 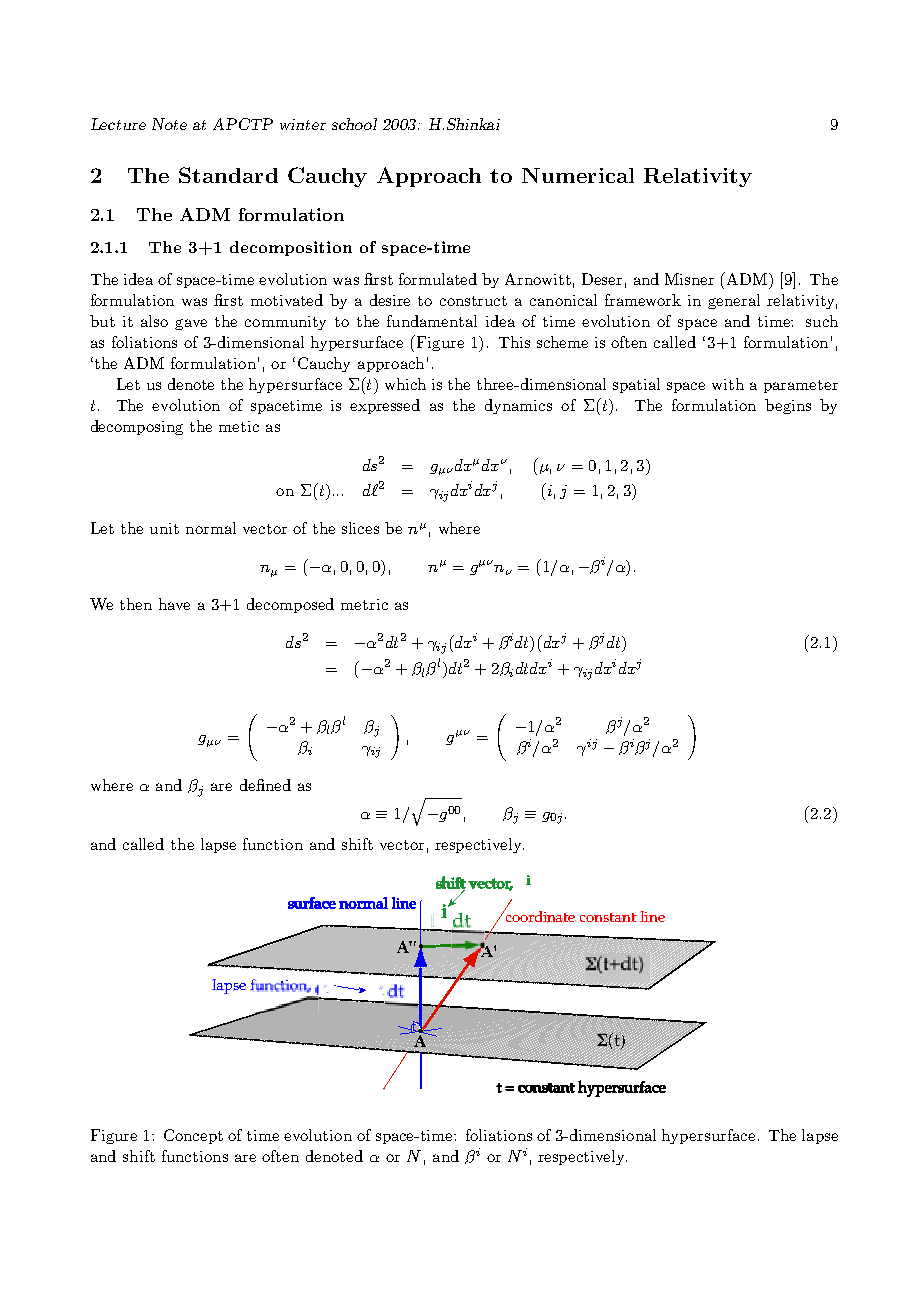 I want to click on coordinate, so click(x=539, y=916).
